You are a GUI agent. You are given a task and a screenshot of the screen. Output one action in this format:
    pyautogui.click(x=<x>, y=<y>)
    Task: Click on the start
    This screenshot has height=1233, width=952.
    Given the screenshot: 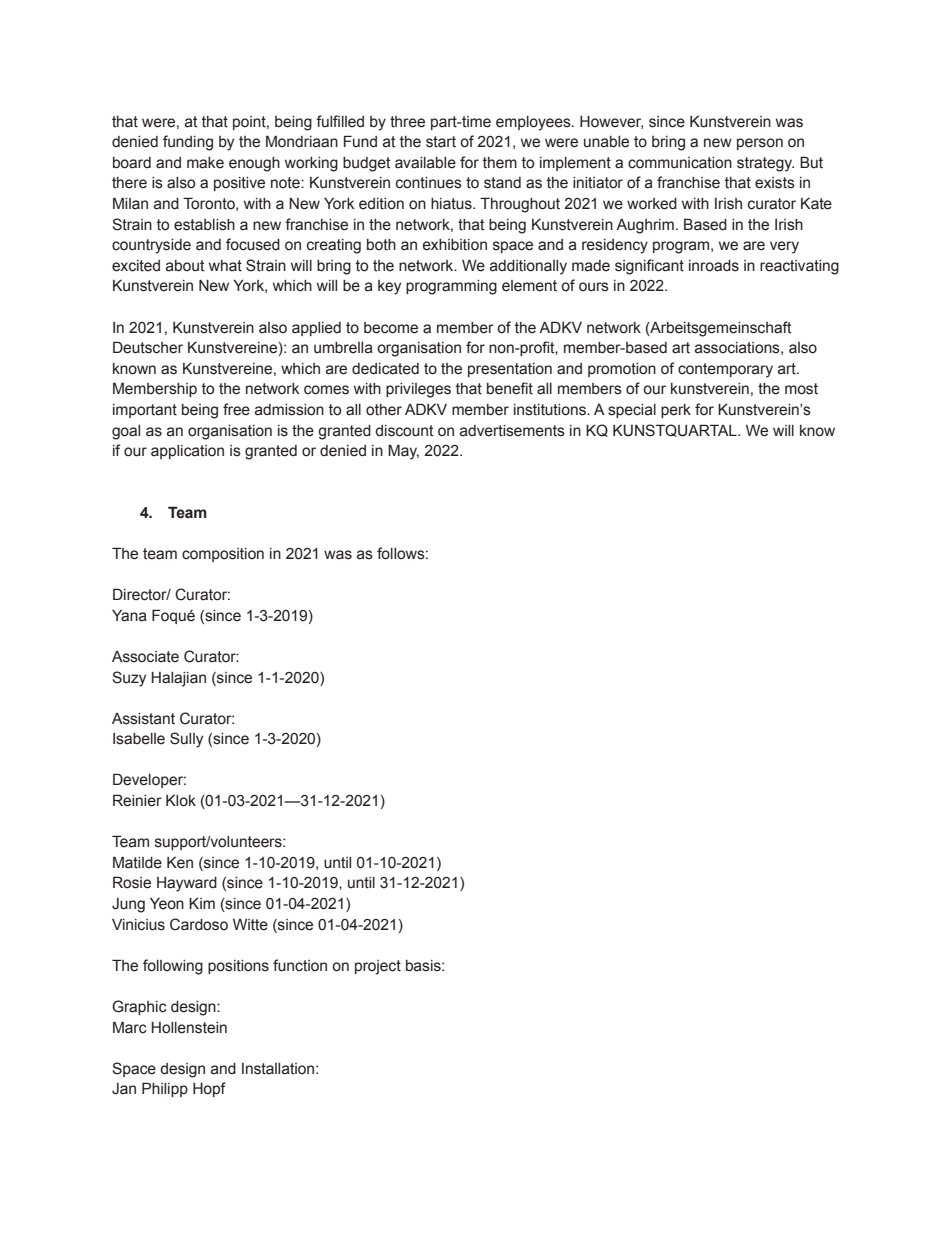 What is the action you would take?
    pyautogui.click(x=441, y=142)
